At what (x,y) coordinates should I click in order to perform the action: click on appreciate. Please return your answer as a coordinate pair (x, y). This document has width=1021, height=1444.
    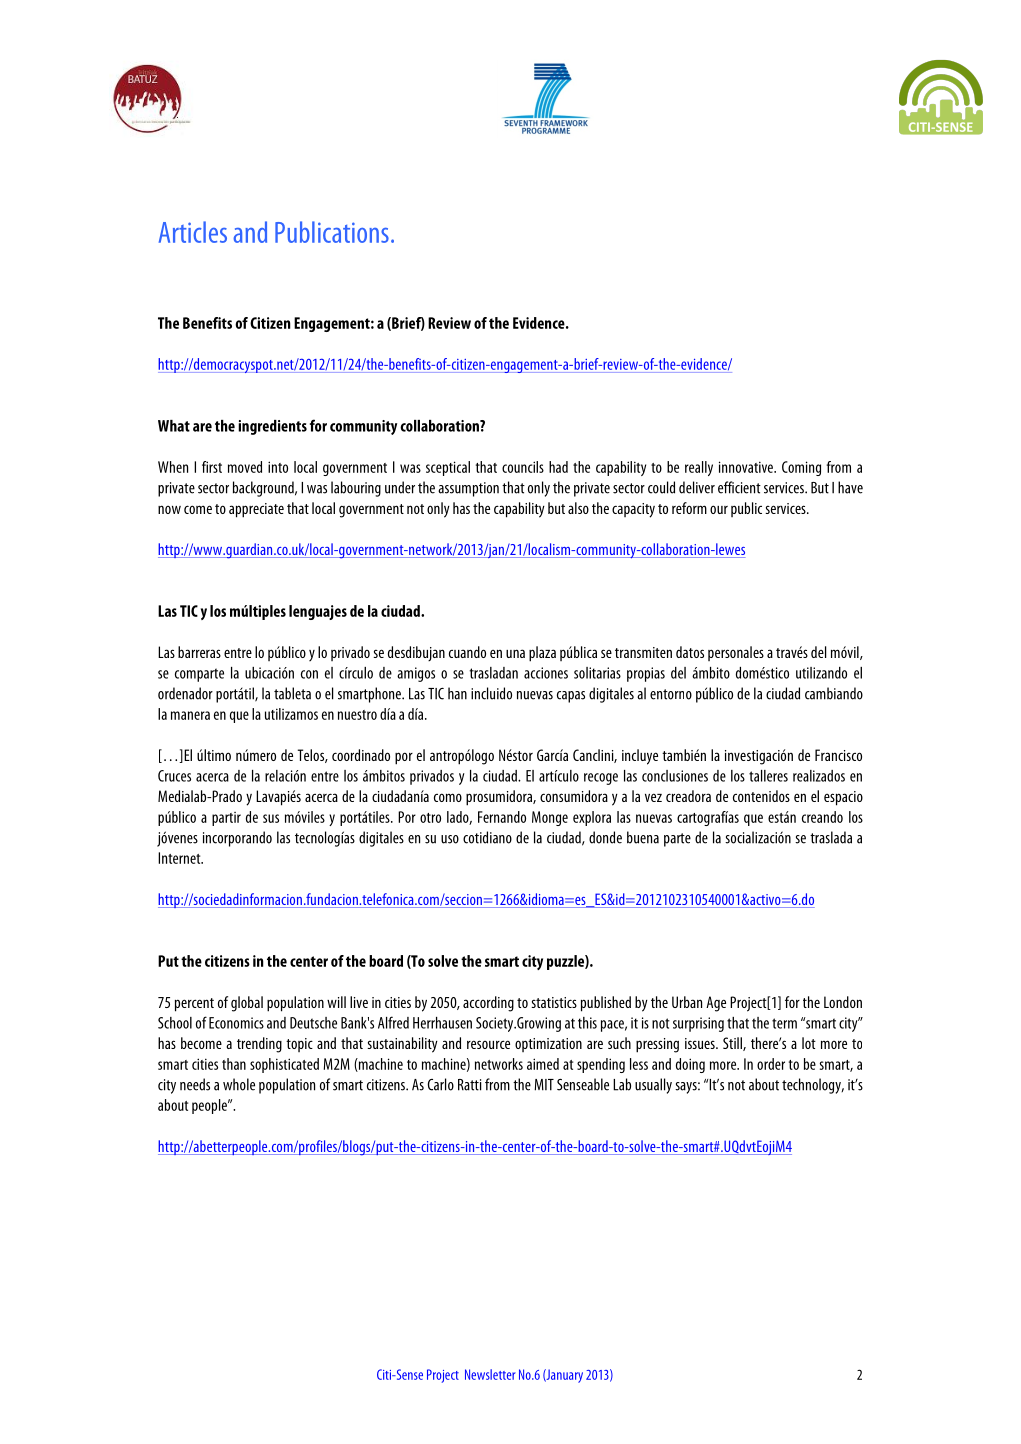
    Looking at the image, I should click on (256, 510).
